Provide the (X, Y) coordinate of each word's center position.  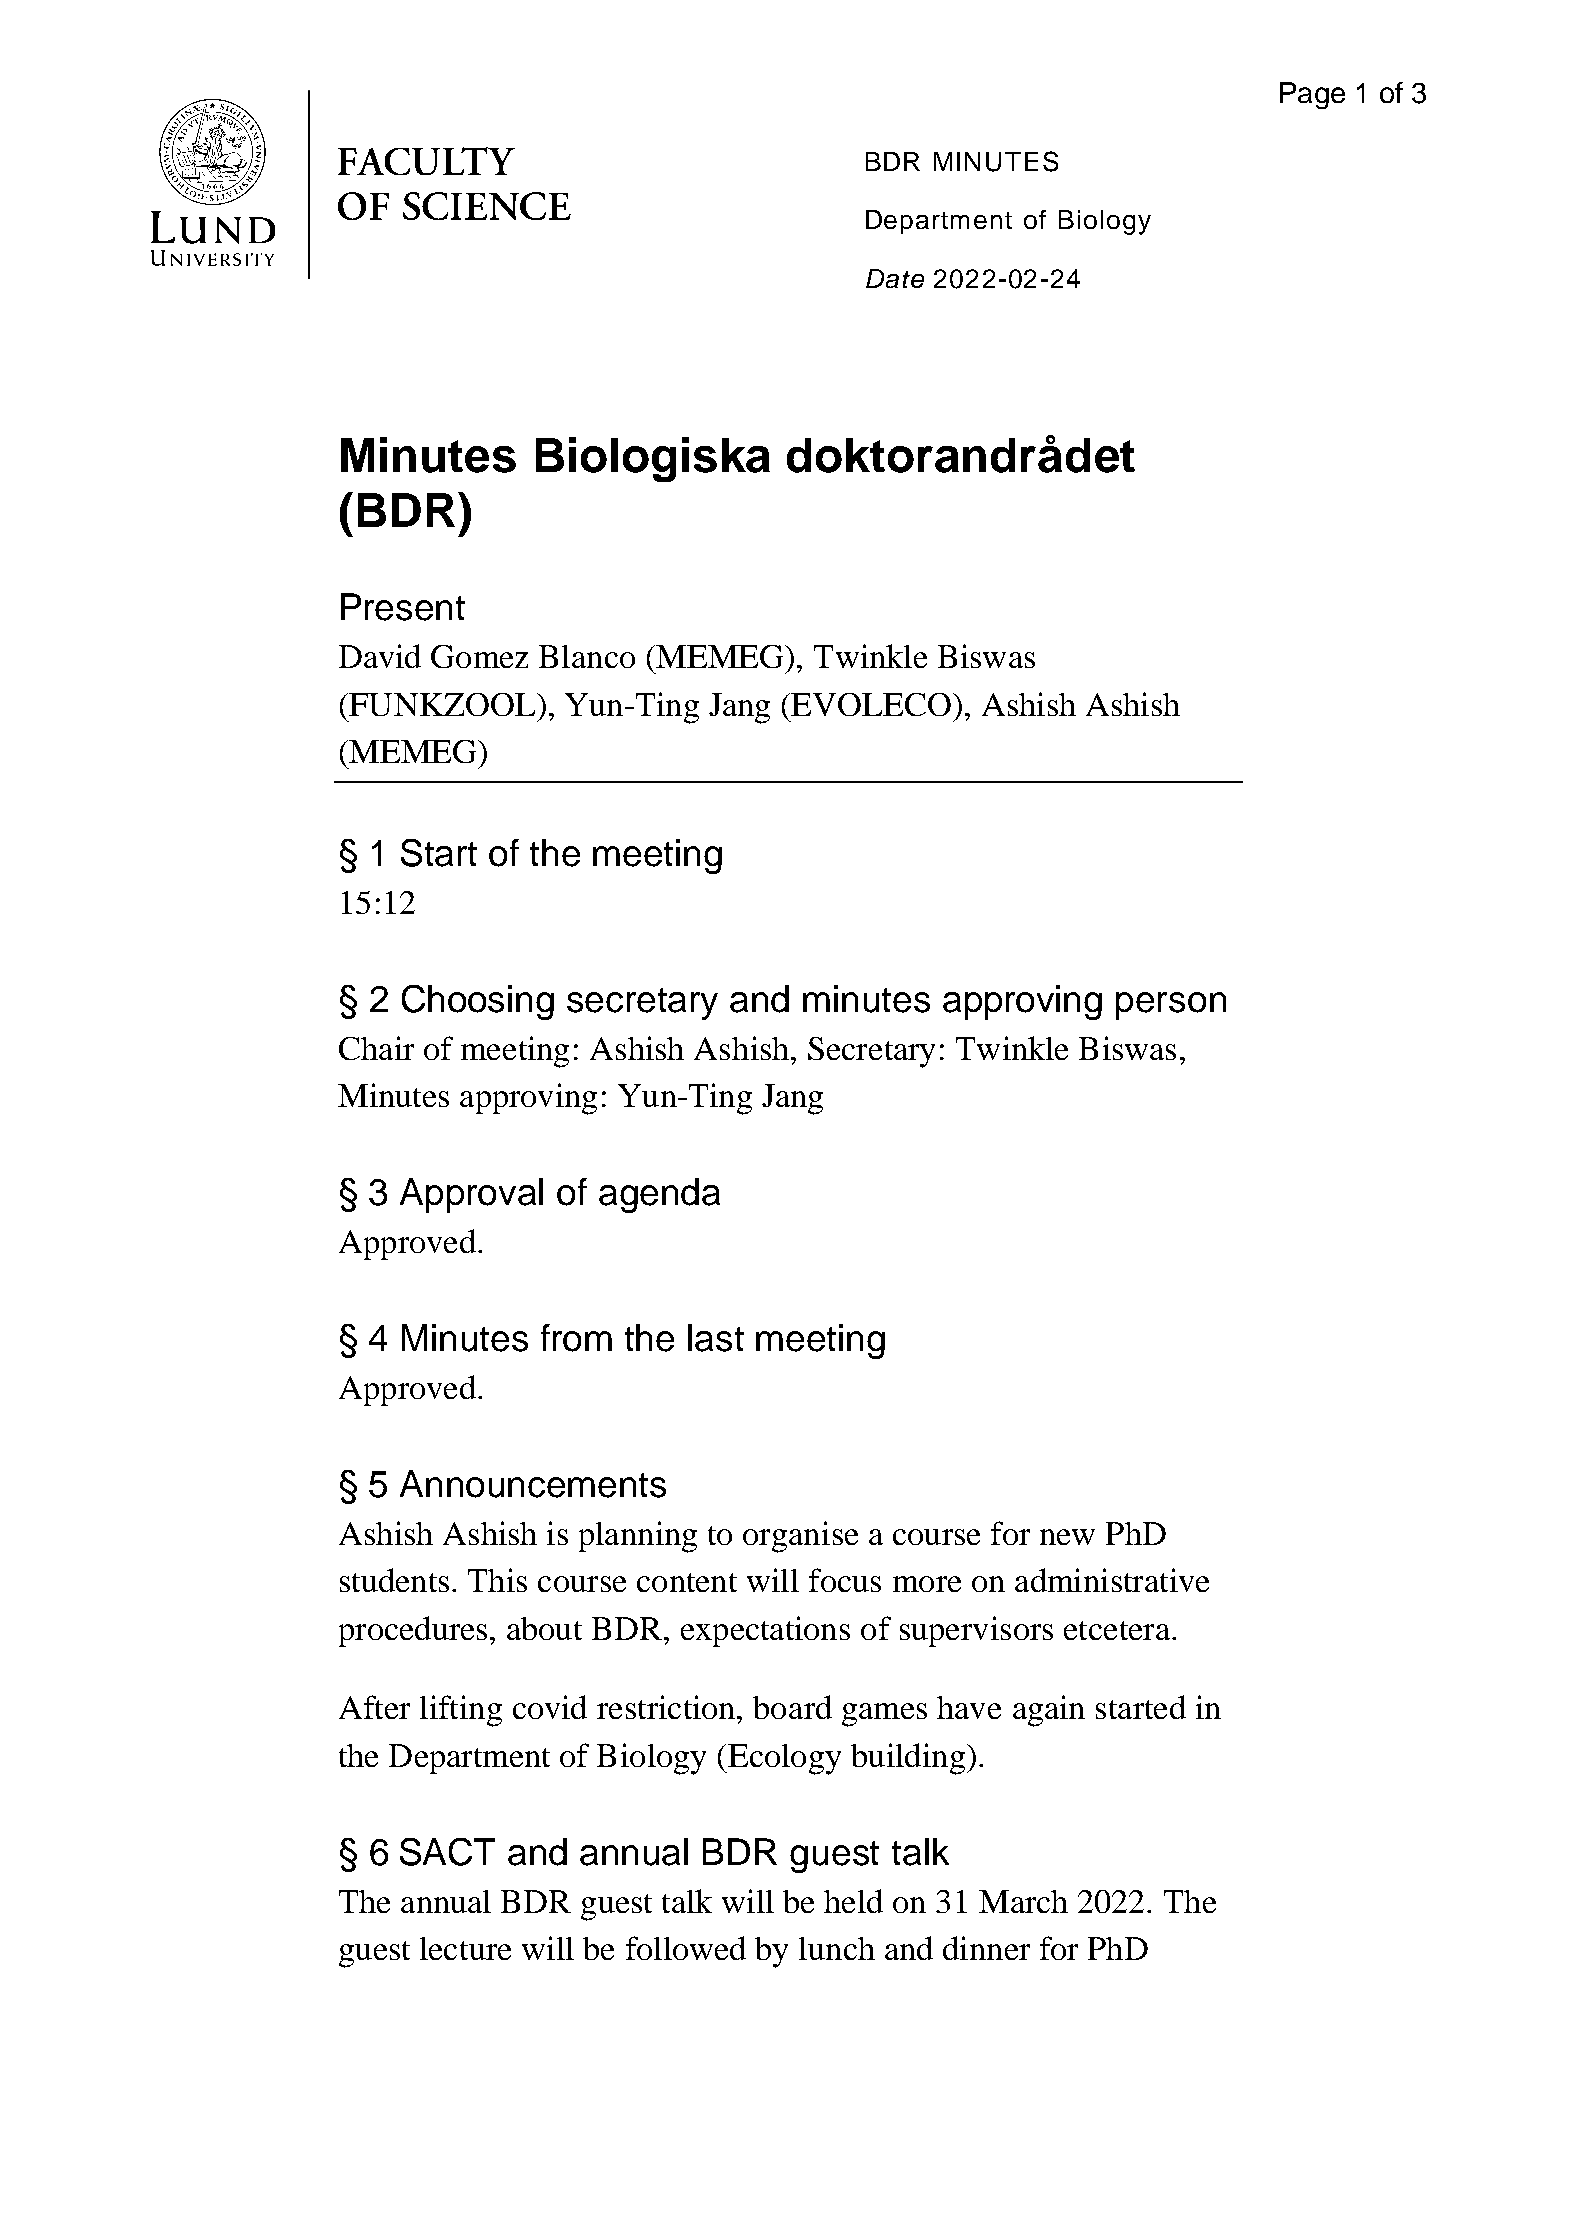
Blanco (587, 656)
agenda (659, 1195)
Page (1312, 95)
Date (895, 278)
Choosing (478, 1002)
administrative (1112, 1580)
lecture (465, 1948)
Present (403, 607)
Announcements (533, 1484)
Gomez (479, 656)
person (1171, 1006)
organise (800, 1537)
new (1067, 1537)
